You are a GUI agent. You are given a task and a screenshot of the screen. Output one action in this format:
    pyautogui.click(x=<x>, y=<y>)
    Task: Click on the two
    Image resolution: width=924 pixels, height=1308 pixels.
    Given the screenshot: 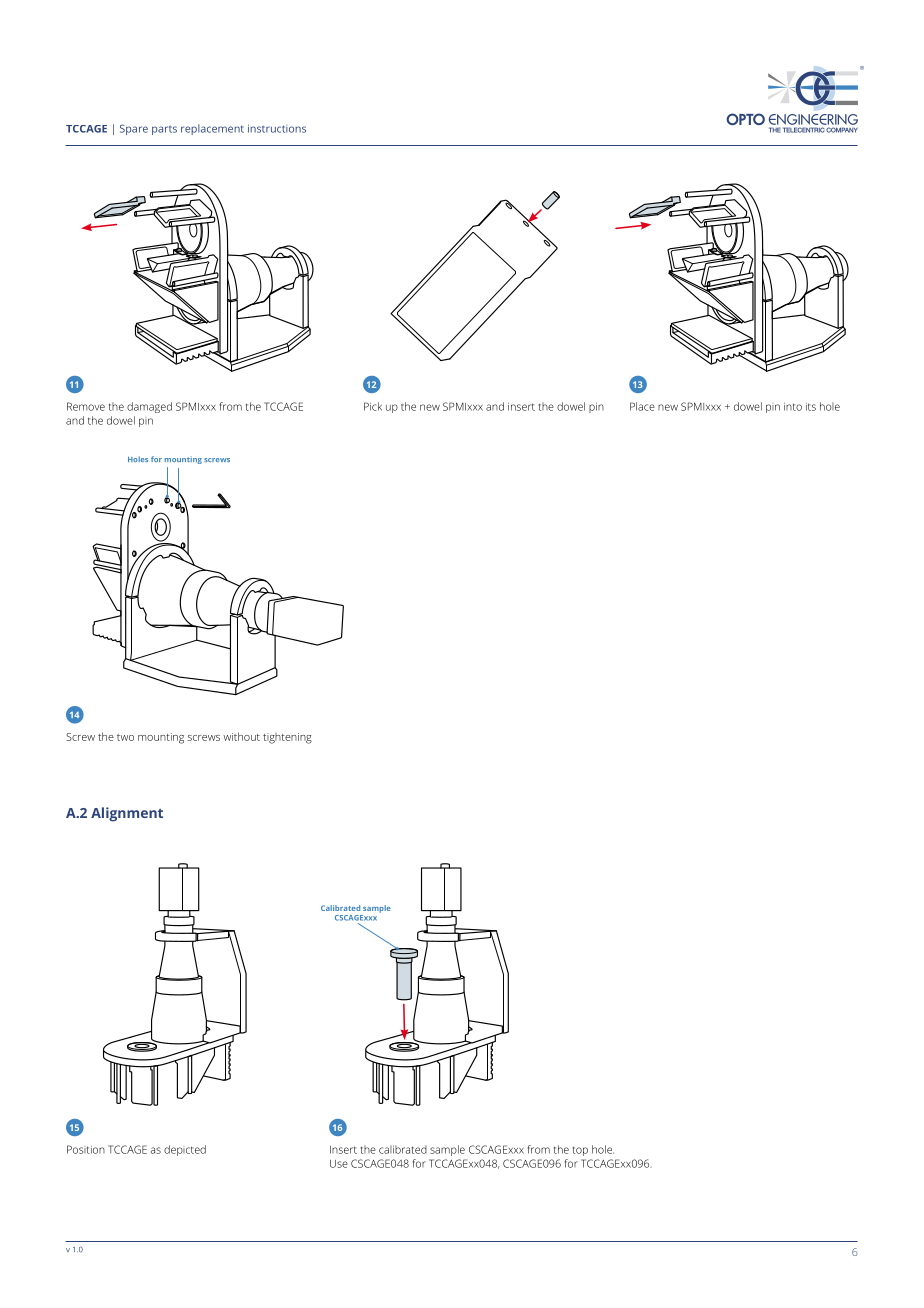 What is the action you would take?
    pyautogui.click(x=125, y=737)
